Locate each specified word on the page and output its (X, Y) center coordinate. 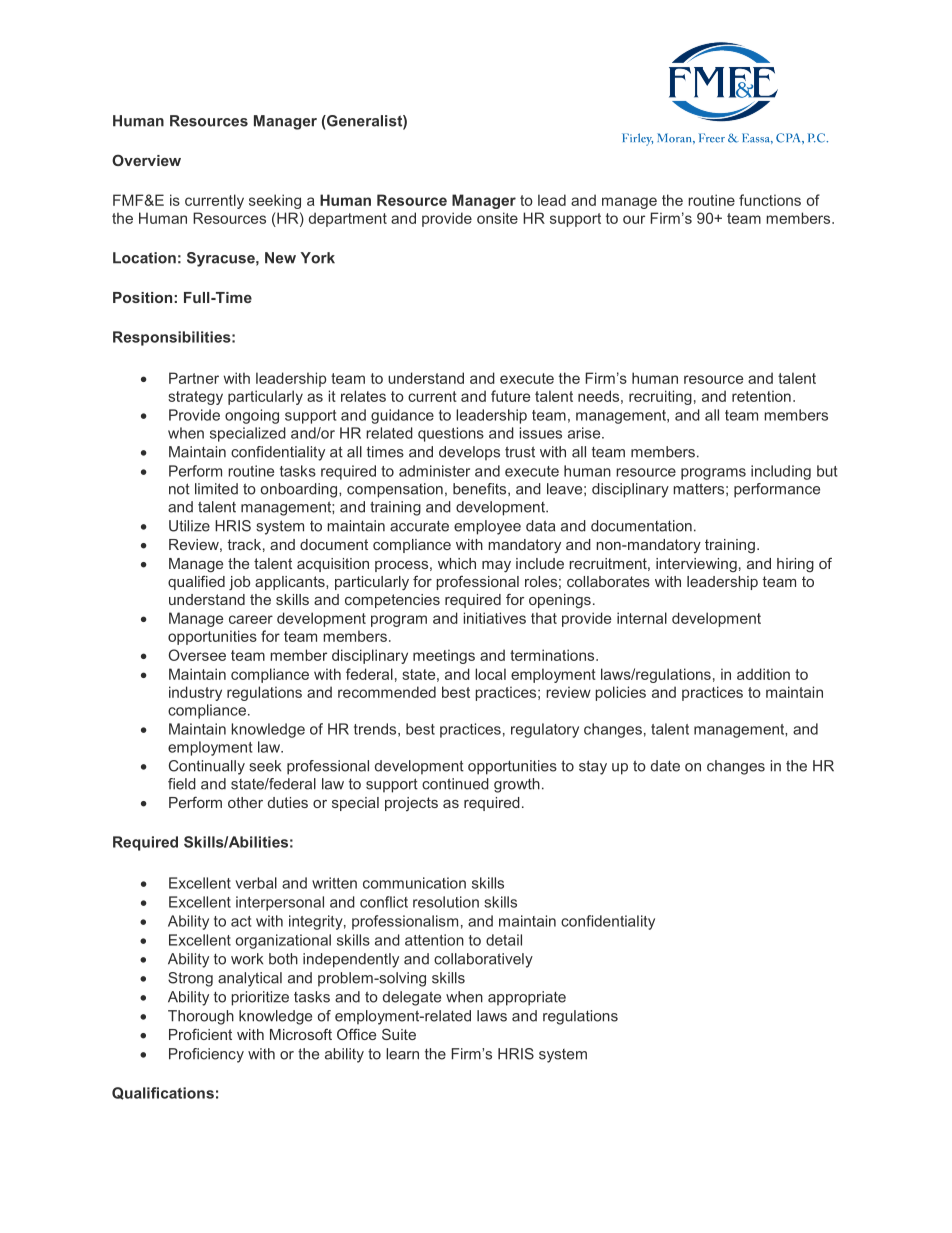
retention (761, 396)
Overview (146, 160)
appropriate (527, 998)
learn (402, 1054)
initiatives (495, 618)
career (251, 619)
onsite (497, 218)
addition (763, 674)
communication (414, 883)
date (665, 766)
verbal (256, 883)
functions (770, 200)
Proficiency (206, 1055)
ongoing (252, 416)
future (510, 396)
